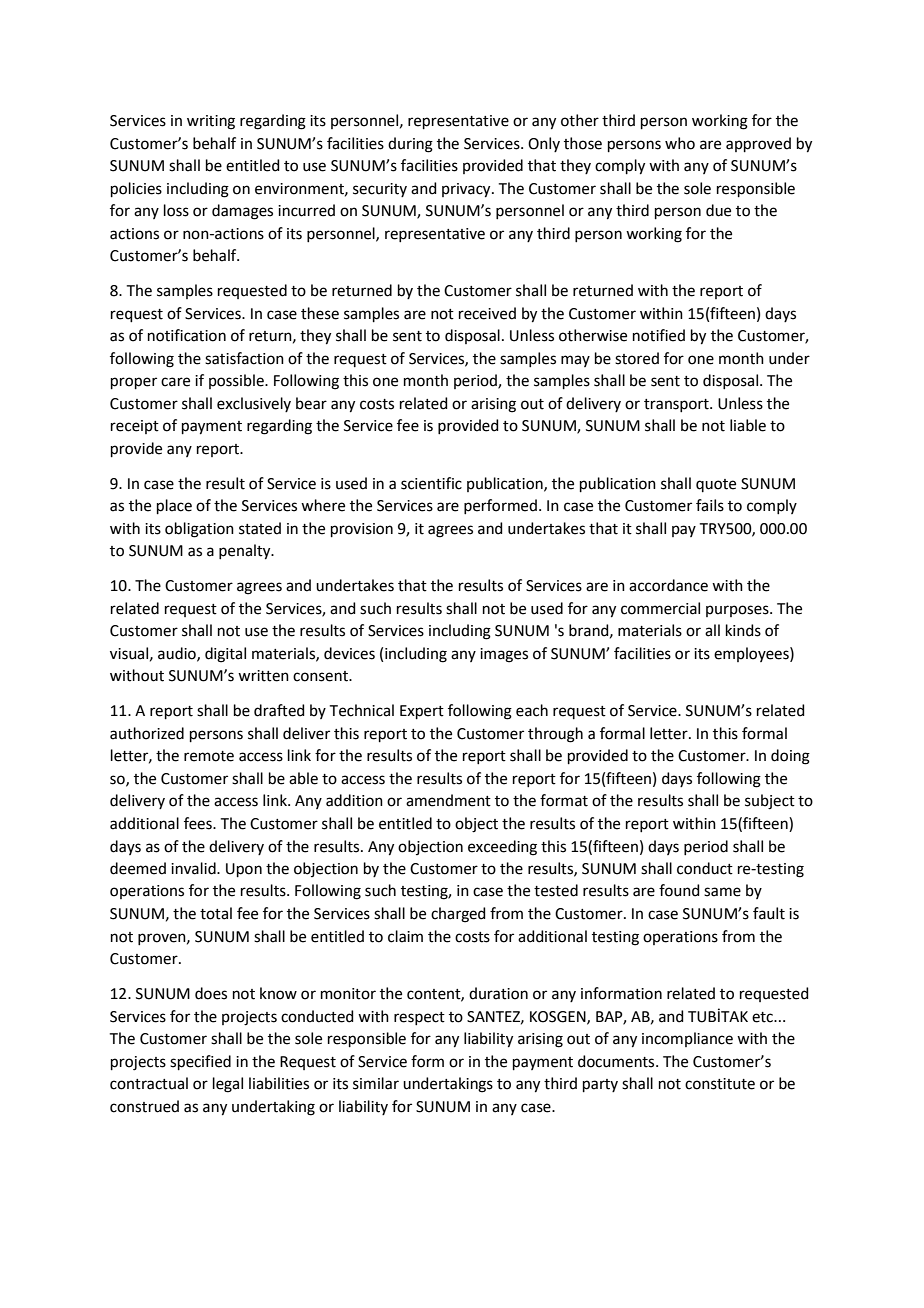 The height and width of the document is (1308, 924). Describe the element at coordinates (225, 655) in the document. I see `digital` at that location.
